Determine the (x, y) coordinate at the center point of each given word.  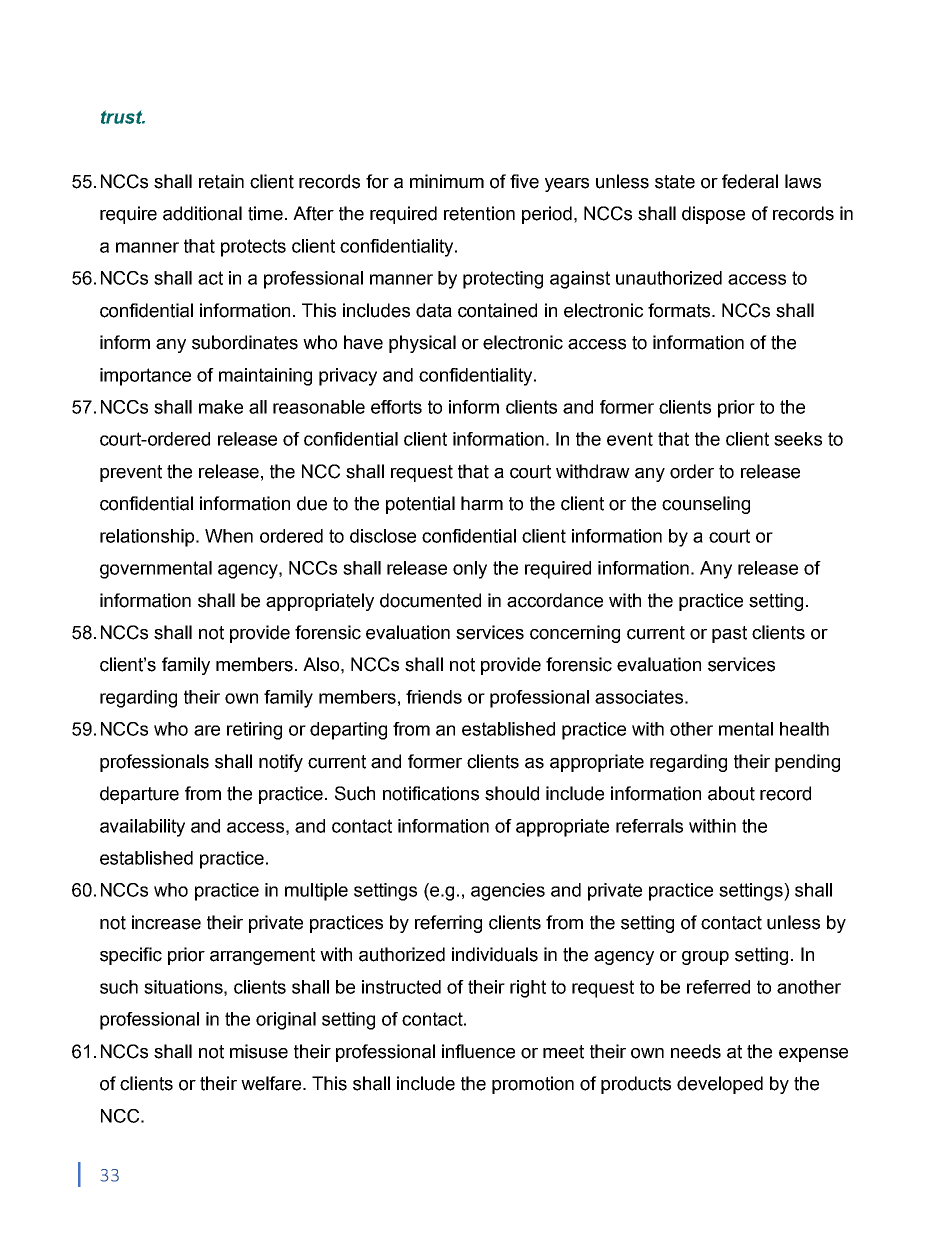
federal (750, 181)
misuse (259, 1051)
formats (680, 310)
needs (696, 1051)
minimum (447, 181)
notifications (431, 793)
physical (422, 344)
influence (478, 1051)
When (229, 536)
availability (142, 828)
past (729, 634)
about (731, 793)
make (221, 407)
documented (430, 600)
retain (221, 181)
